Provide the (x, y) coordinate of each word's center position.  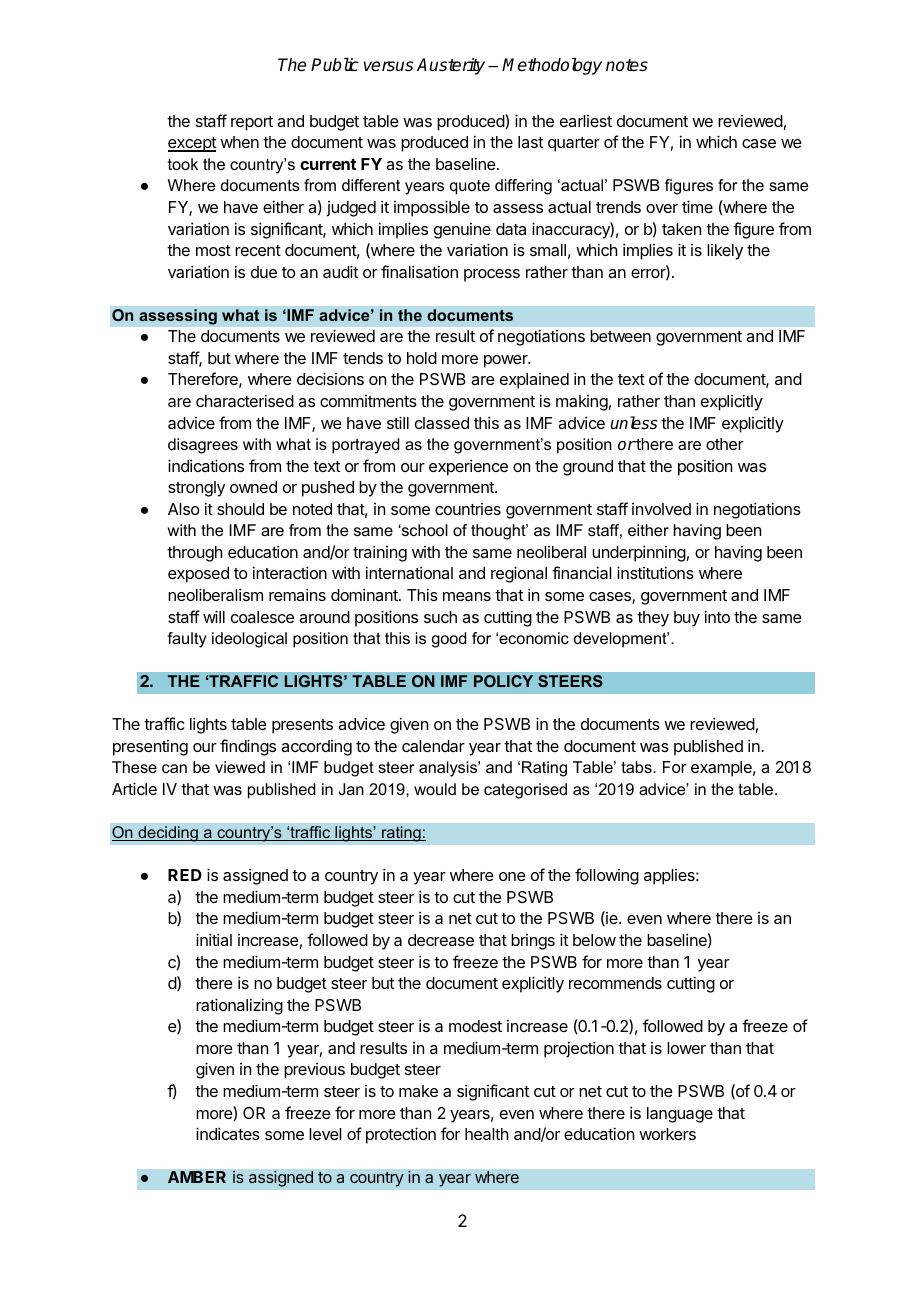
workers (667, 1134)
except (192, 144)
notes (627, 65)
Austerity (451, 66)
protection (401, 1135)
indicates (228, 1133)
